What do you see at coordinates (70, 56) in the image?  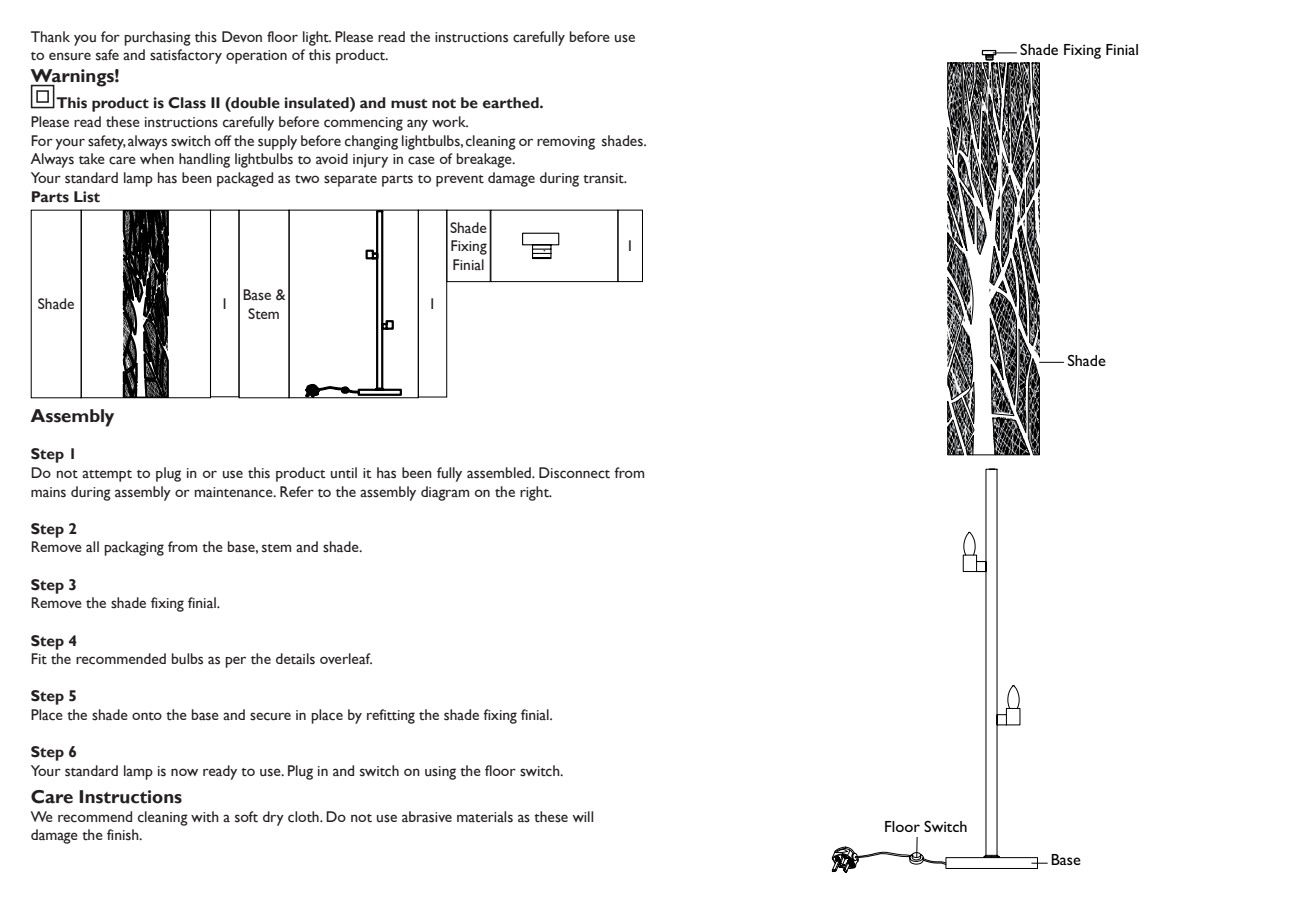 I see `ensure` at bounding box center [70, 56].
